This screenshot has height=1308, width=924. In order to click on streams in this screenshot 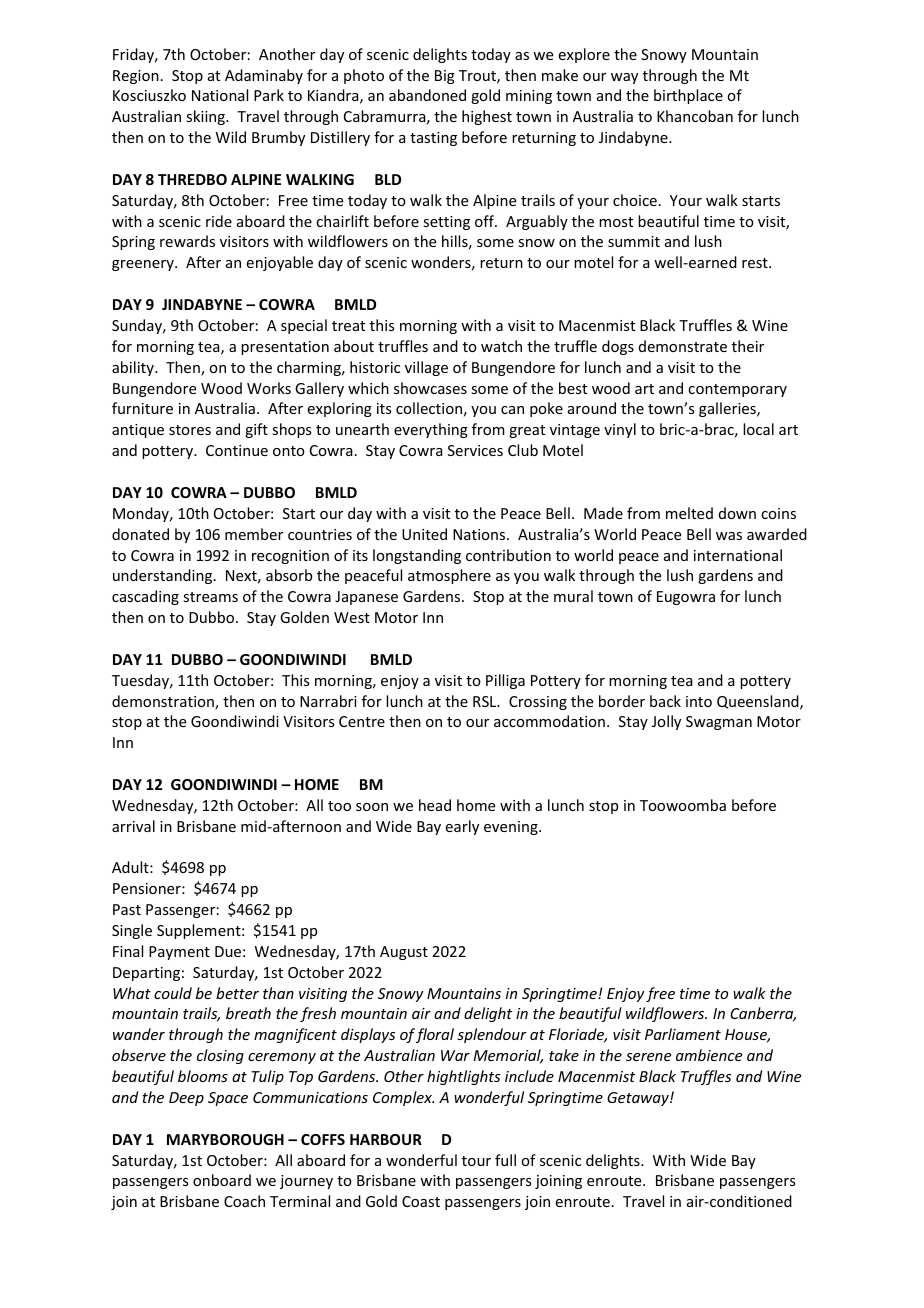, I will do `click(210, 597)`.
